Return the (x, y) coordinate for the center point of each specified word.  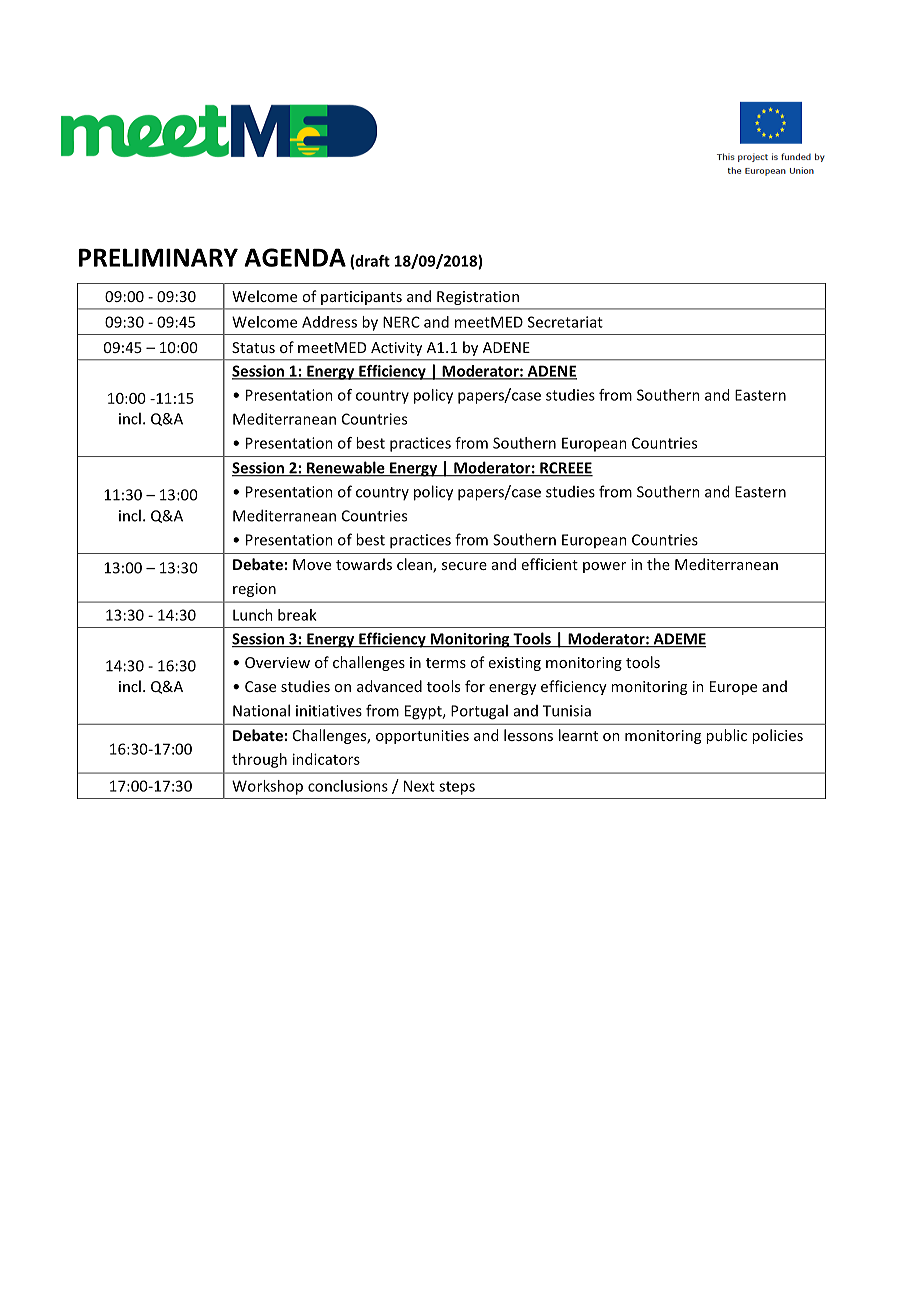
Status (253, 347)
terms (446, 663)
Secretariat (565, 322)
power (604, 567)
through (259, 760)
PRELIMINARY (158, 257)
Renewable (346, 468)
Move (312, 564)
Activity (396, 349)
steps (457, 788)
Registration (478, 298)
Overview (277, 662)
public (726, 736)
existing (515, 664)
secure (464, 566)
